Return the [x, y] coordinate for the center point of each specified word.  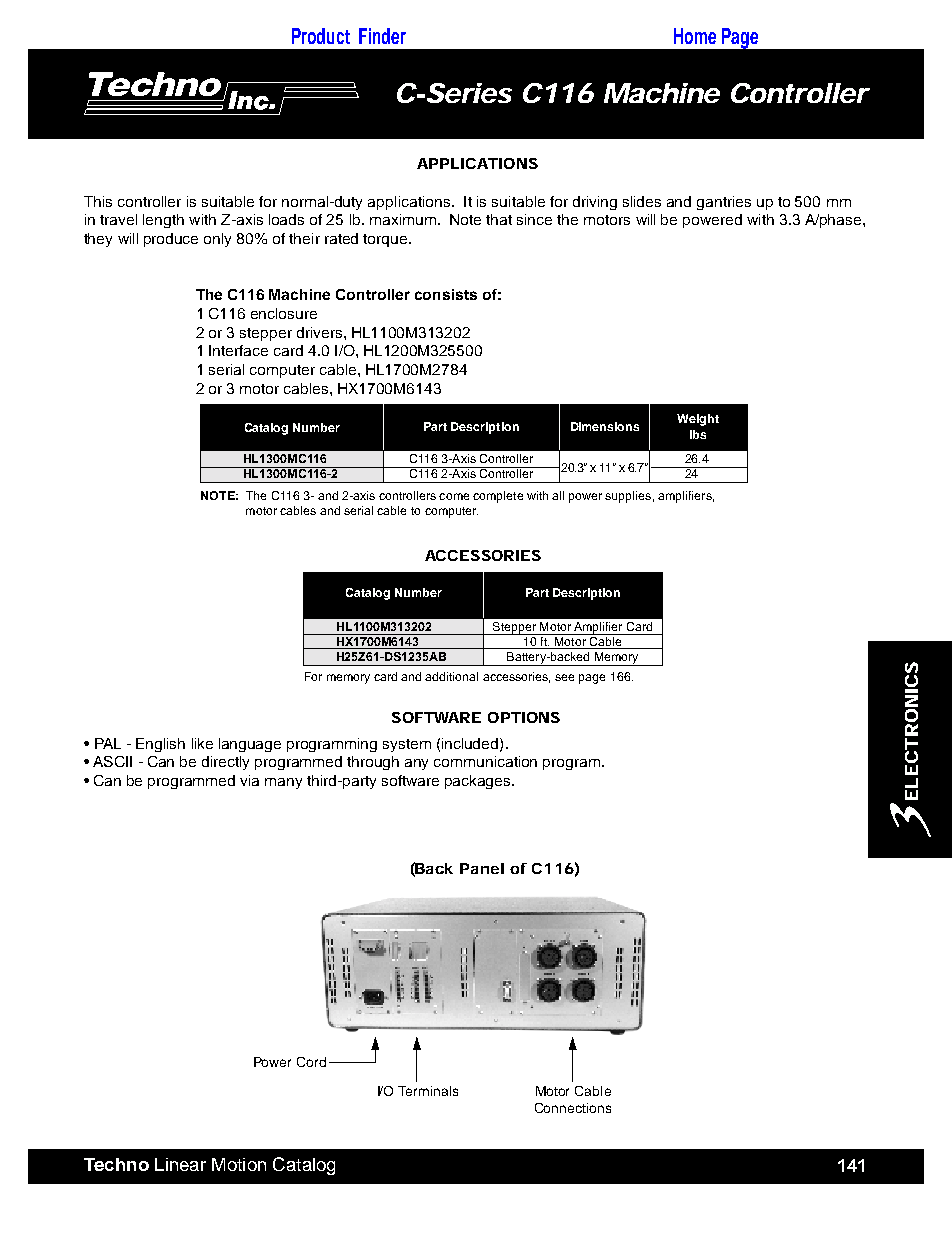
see [564, 677]
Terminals [428, 1091]
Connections [573, 1108]
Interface [238, 350]
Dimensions [605, 426]
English [160, 745]
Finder [382, 36]
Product [321, 36]
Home [695, 36]
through [373, 763]
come [454, 496]
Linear [180, 1164]
